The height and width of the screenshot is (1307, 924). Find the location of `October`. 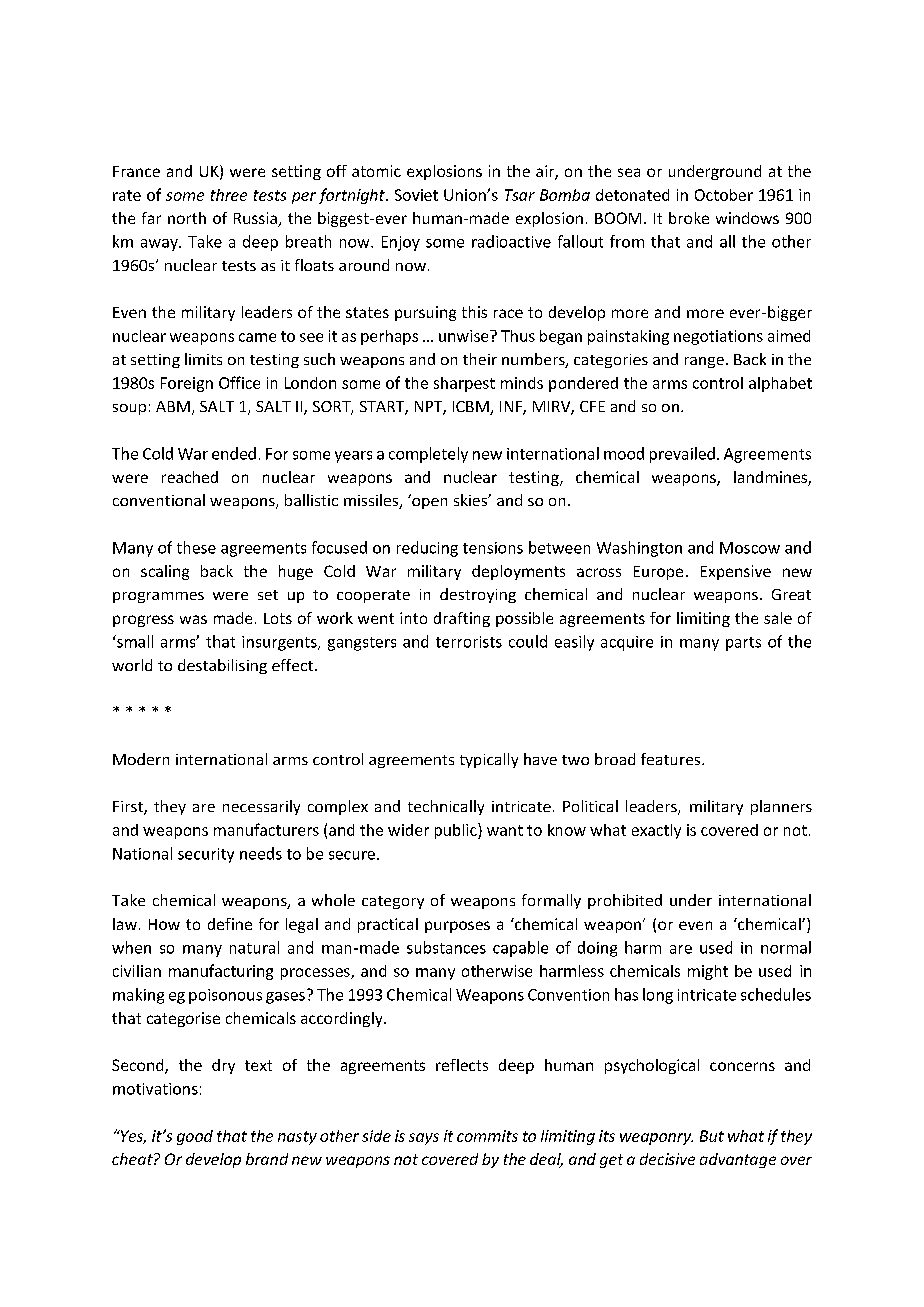

October is located at coordinates (724, 195).
